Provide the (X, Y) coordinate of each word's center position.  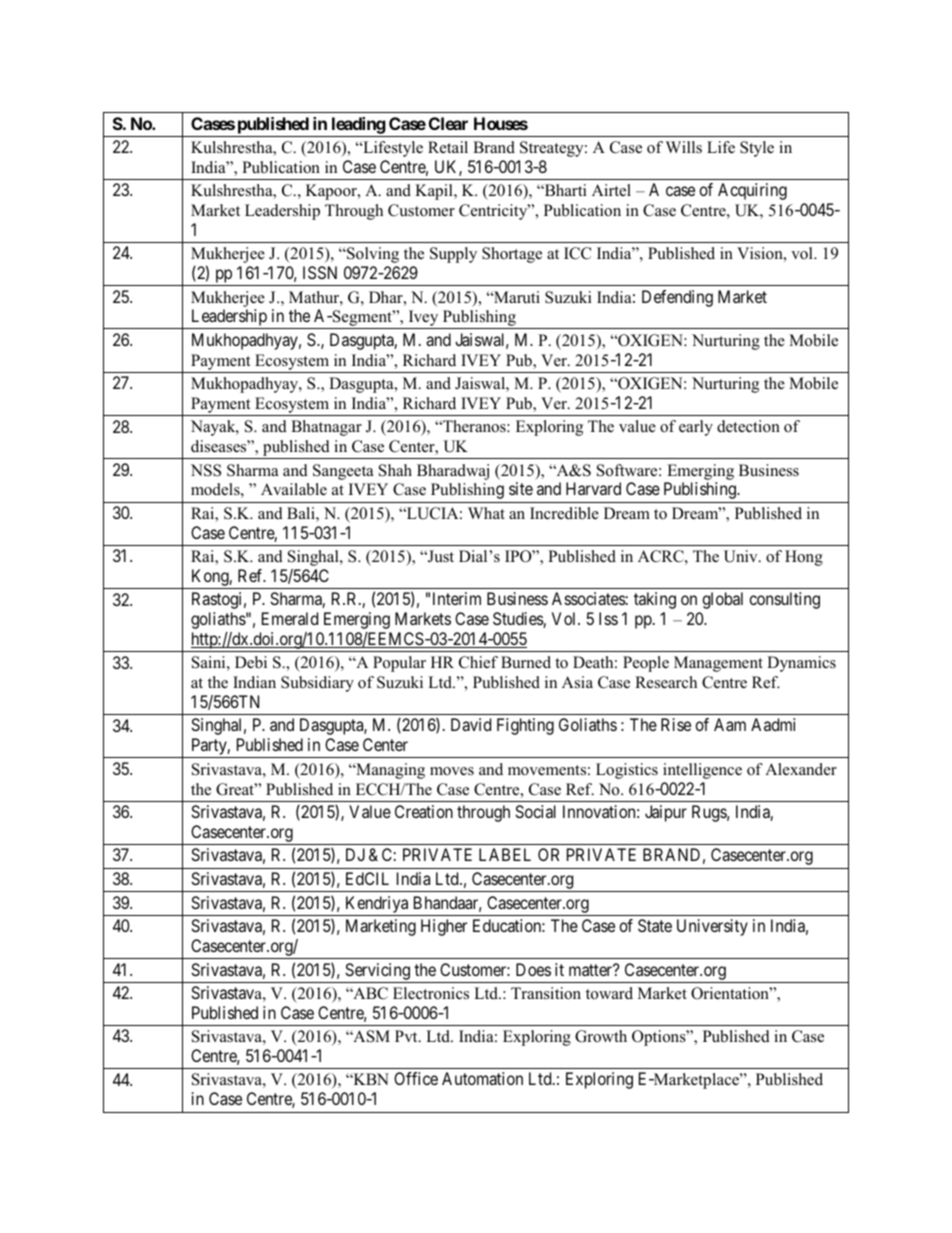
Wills (684, 147)
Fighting (525, 726)
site (521, 488)
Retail (448, 147)
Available (294, 489)
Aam (730, 724)
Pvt (407, 1036)
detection (748, 426)
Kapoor (332, 192)
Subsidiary (317, 684)
